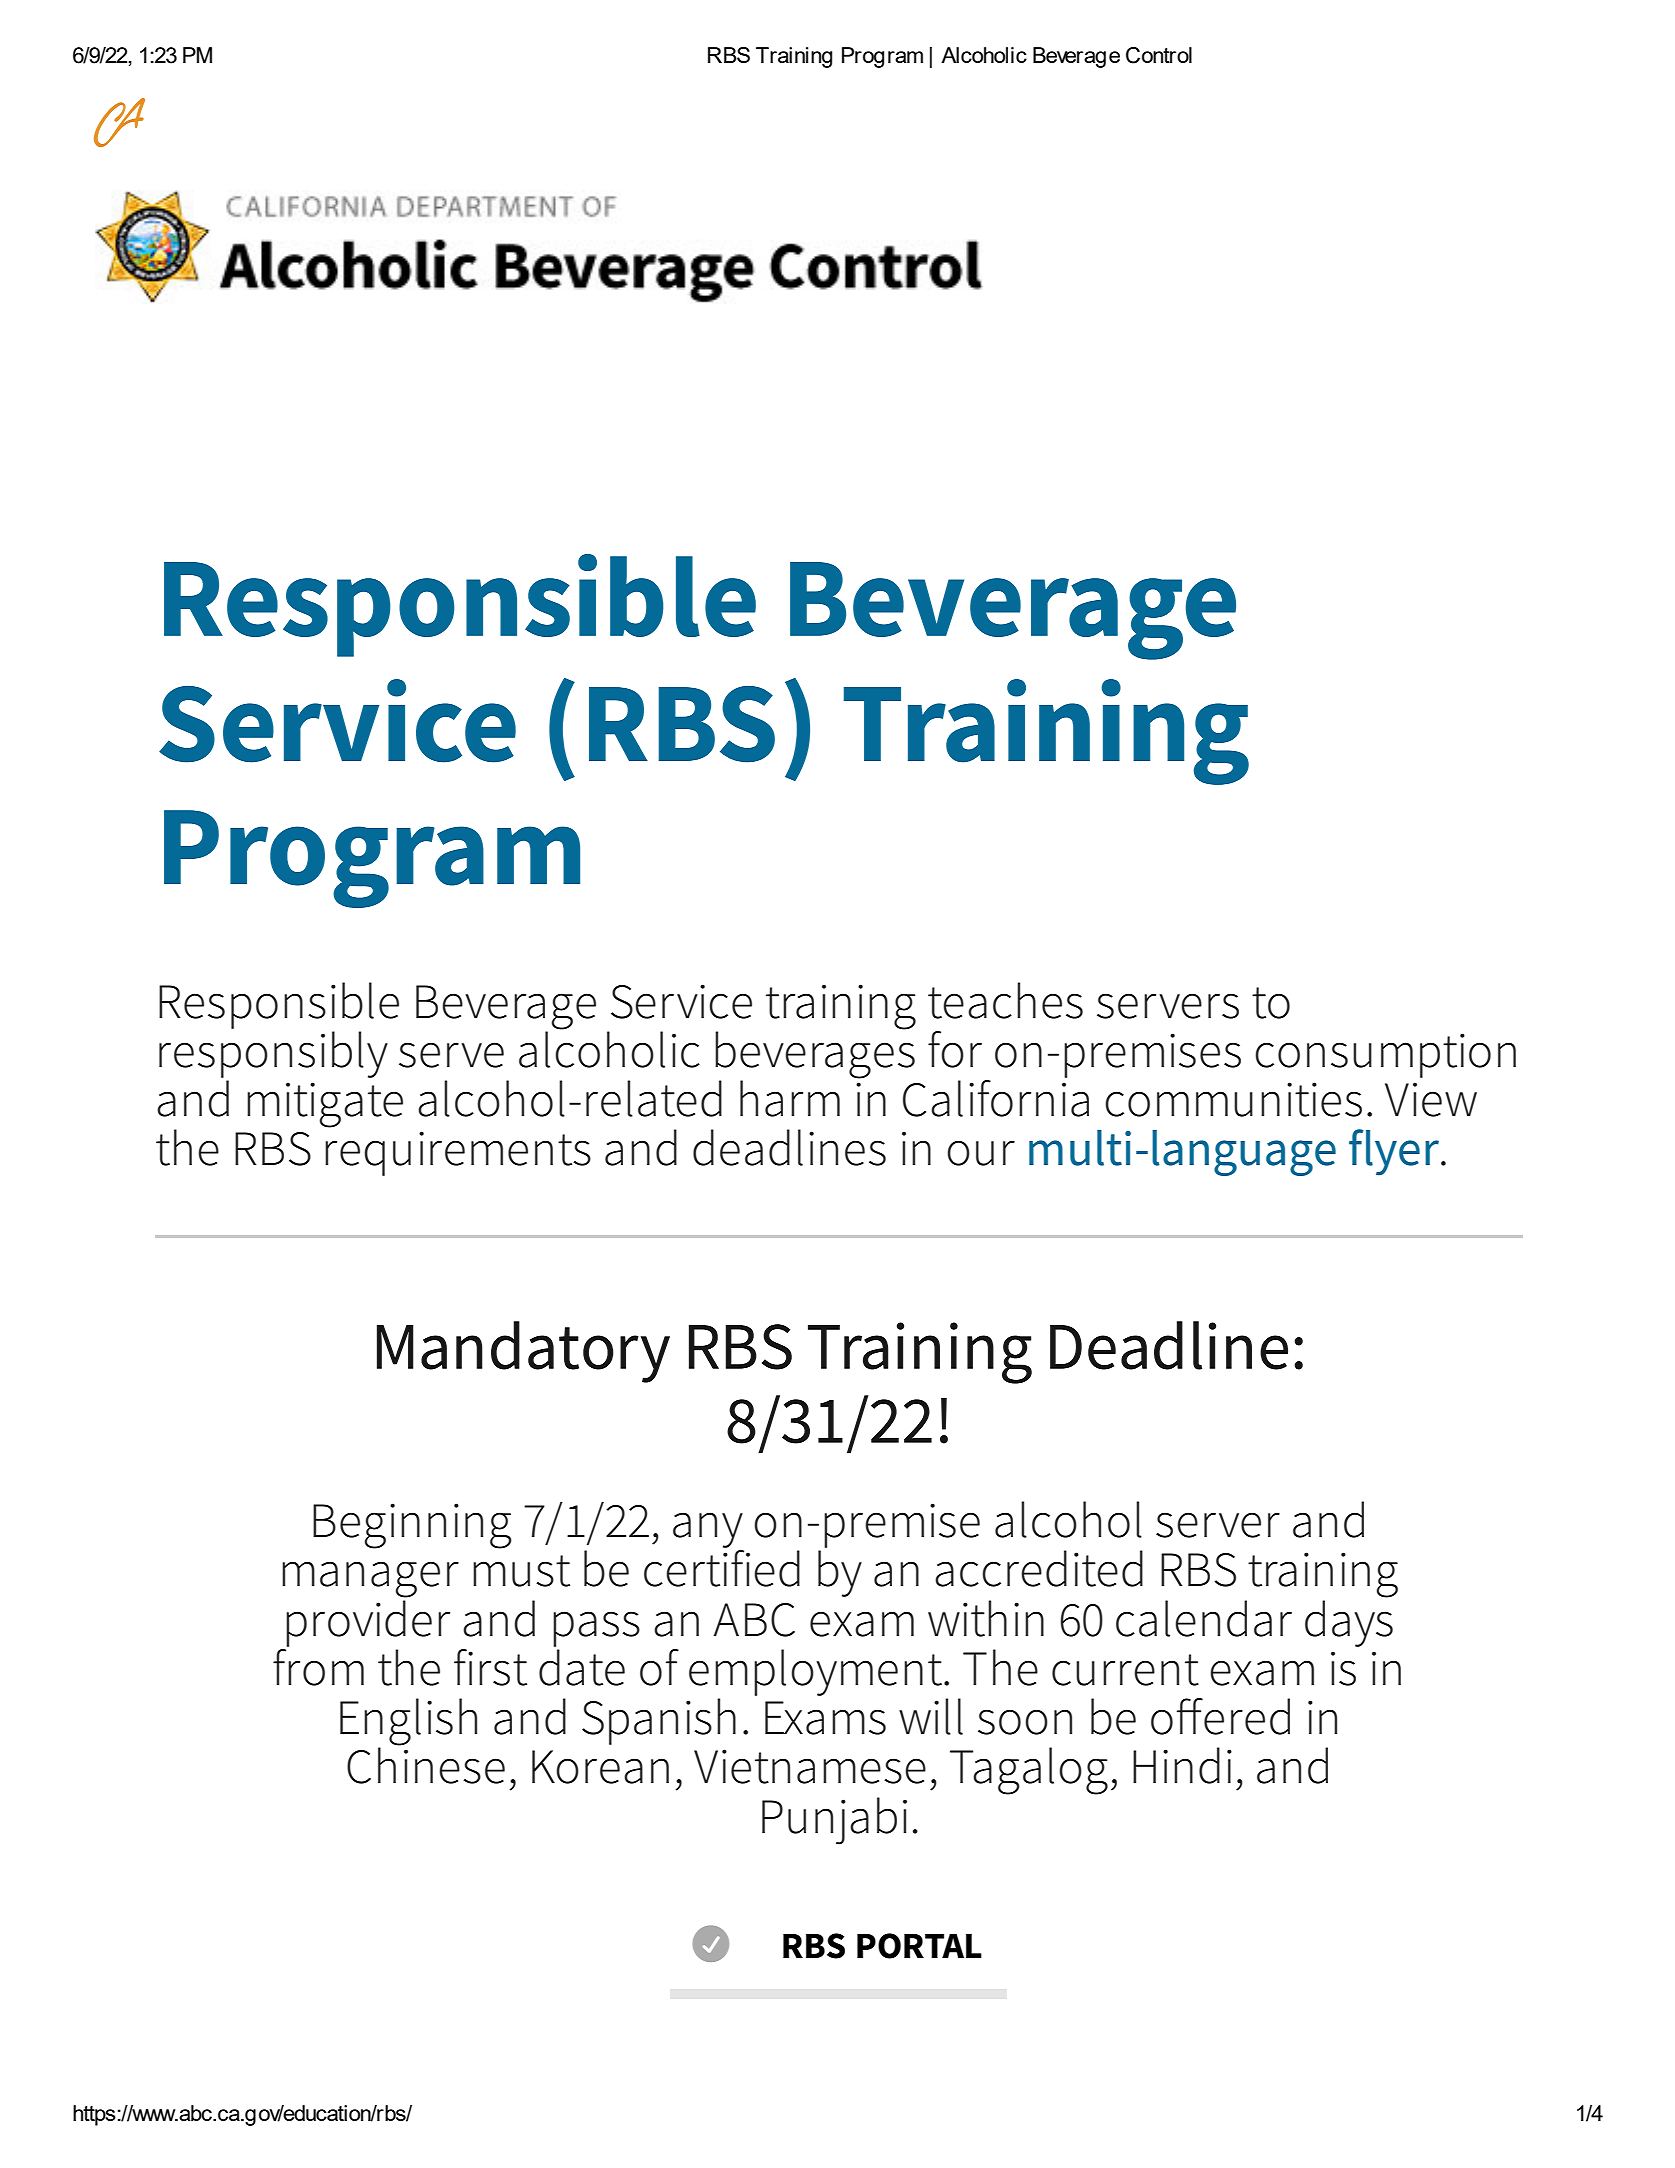  I want to click on consumption, so click(1385, 1055).
